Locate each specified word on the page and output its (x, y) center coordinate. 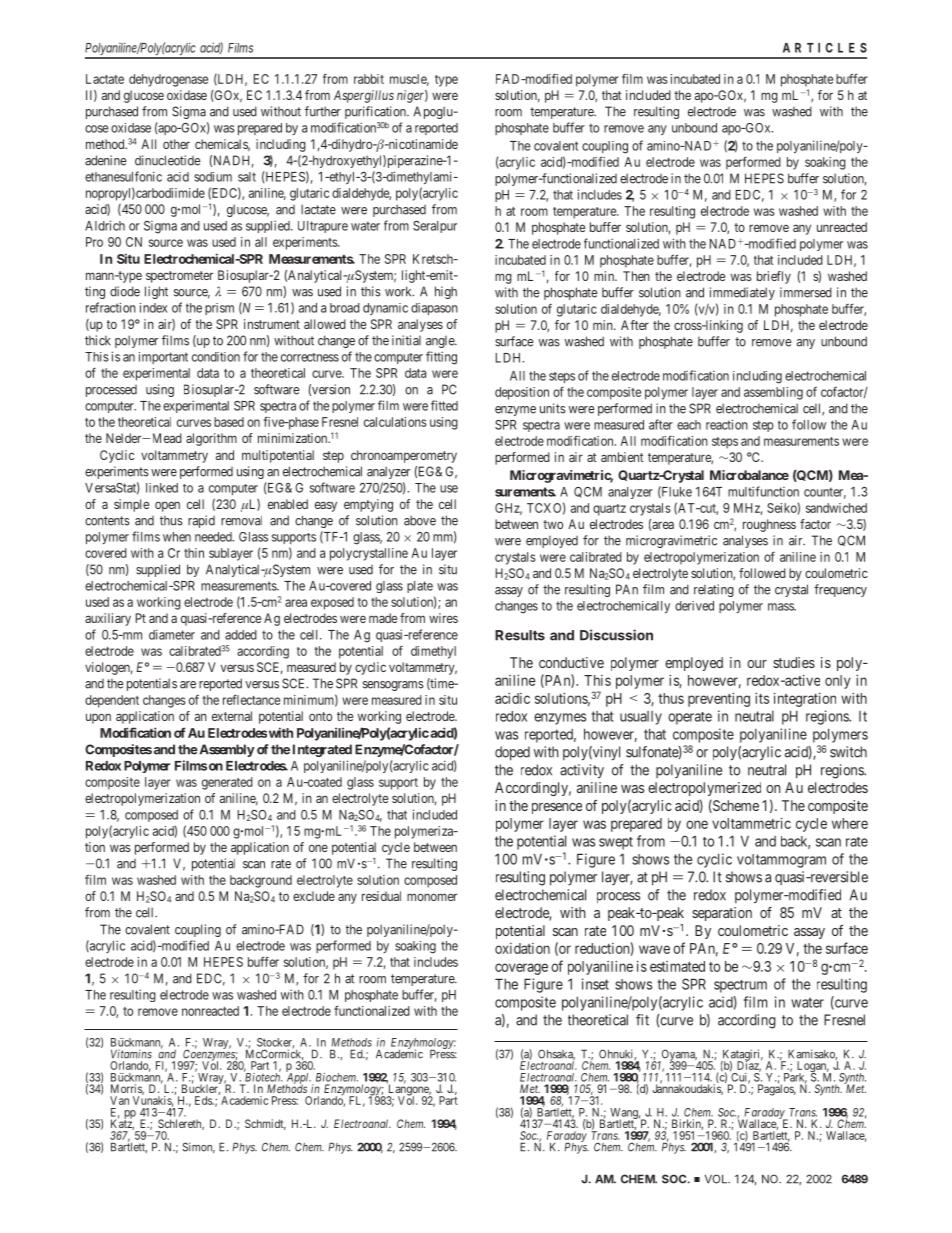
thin (194, 553)
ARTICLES (825, 48)
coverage (521, 969)
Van (119, 1100)
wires (443, 618)
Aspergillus (364, 96)
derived (694, 606)
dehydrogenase (168, 80)
